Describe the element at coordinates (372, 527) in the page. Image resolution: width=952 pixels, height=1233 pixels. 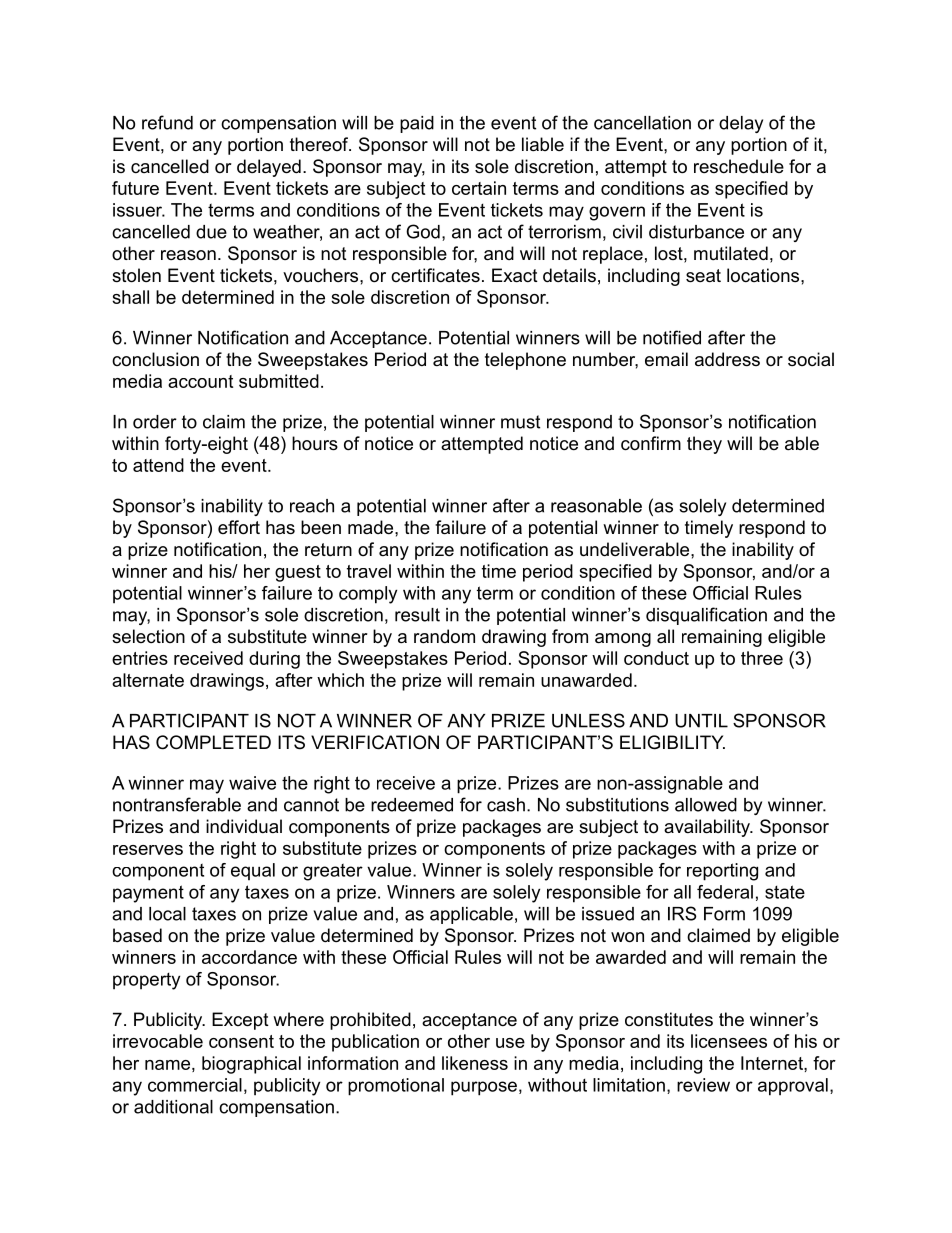
I see `made` at that location.
